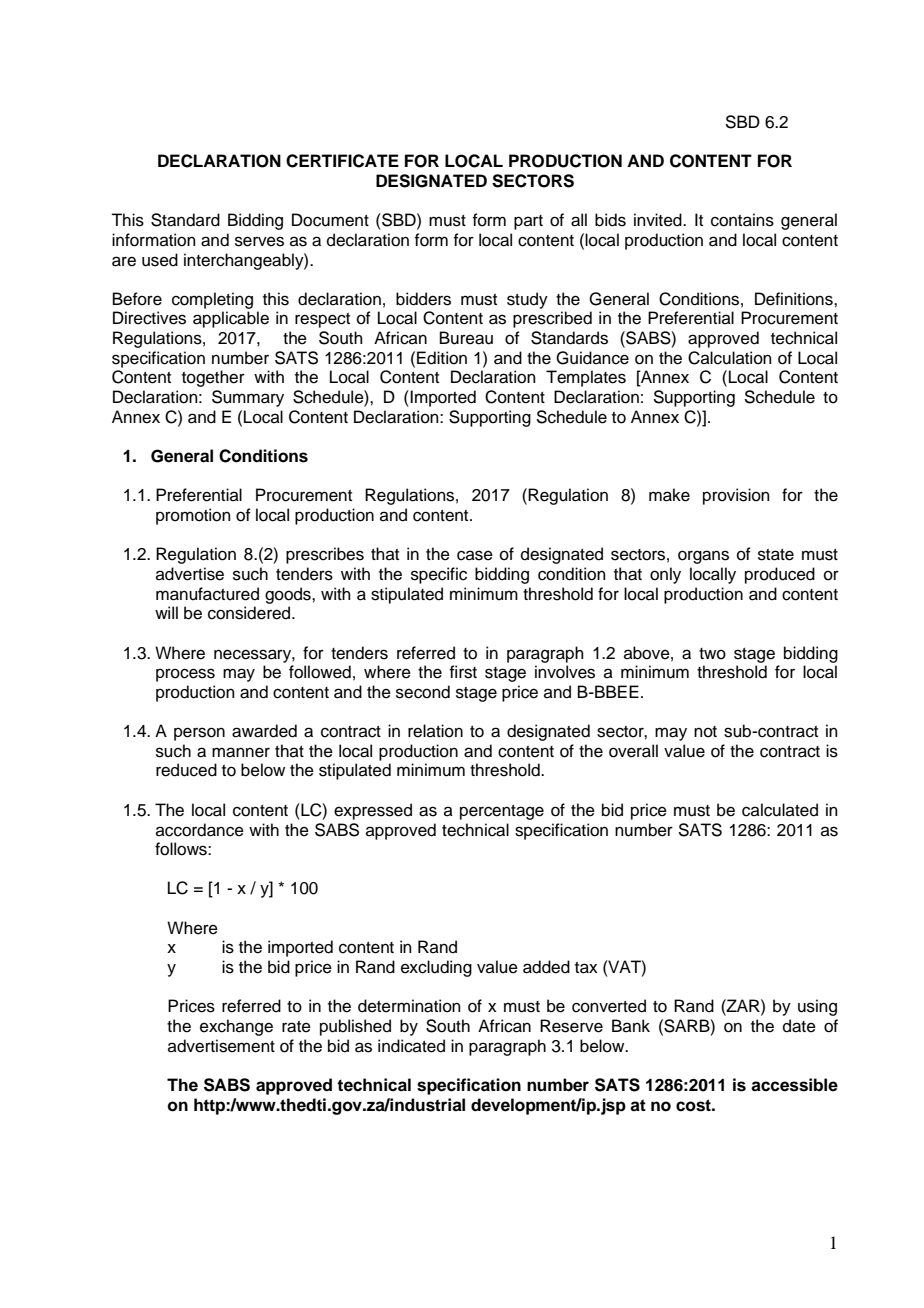  What do you see at coordinates (411, 1046) in the image?
I see `indicated` at bounding box center [411, 1046].
